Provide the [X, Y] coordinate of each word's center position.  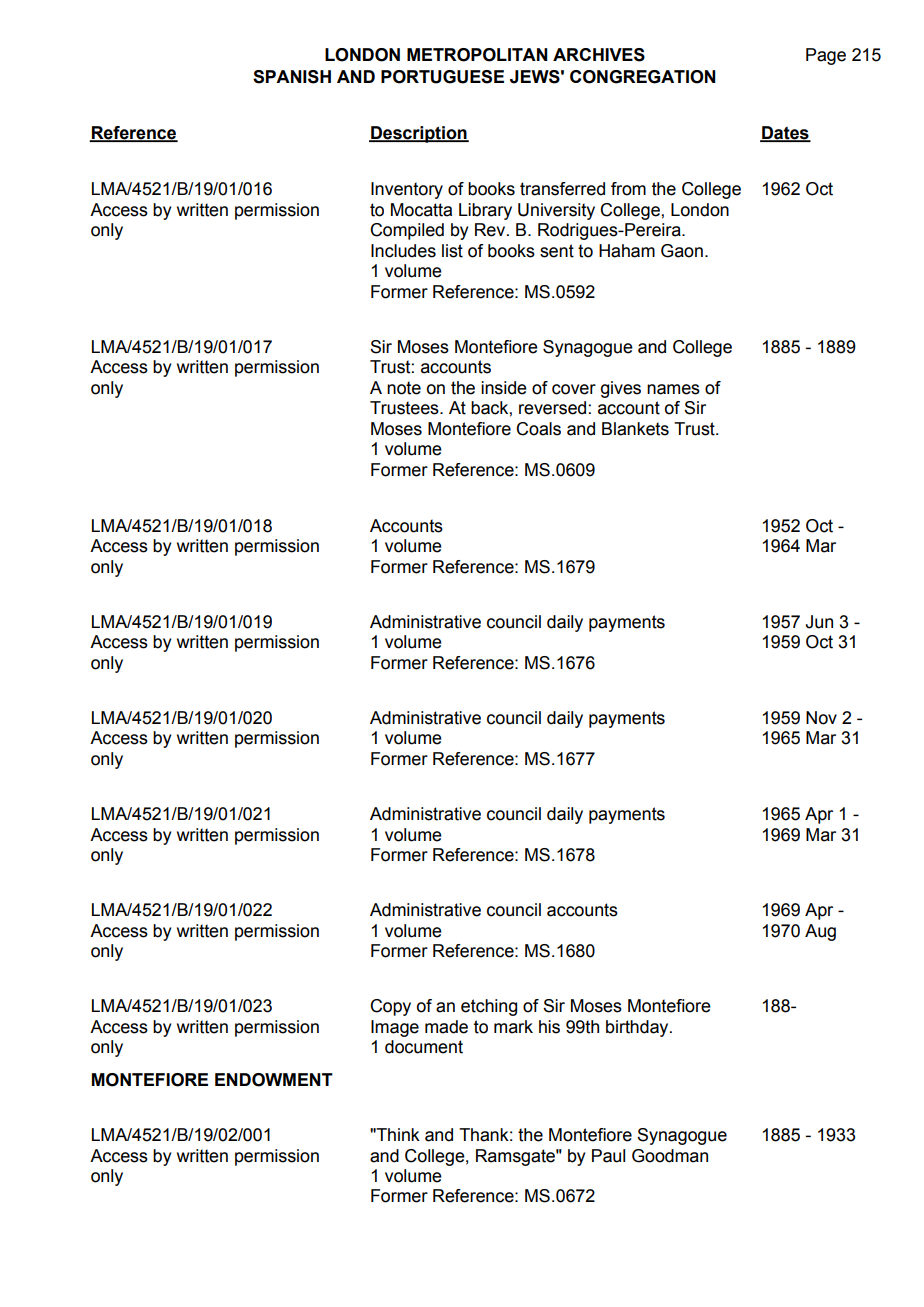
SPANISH [292, 77]
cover [574, 389]
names [673, 389]
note [404, 388]
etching [489, 1007]
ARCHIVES [599, 55]
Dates [785, 134]
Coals [538, 429]
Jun [819, 622]
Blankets [635, 429]
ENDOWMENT [274, 1080]
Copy [390, 1007]
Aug [820, 932]
